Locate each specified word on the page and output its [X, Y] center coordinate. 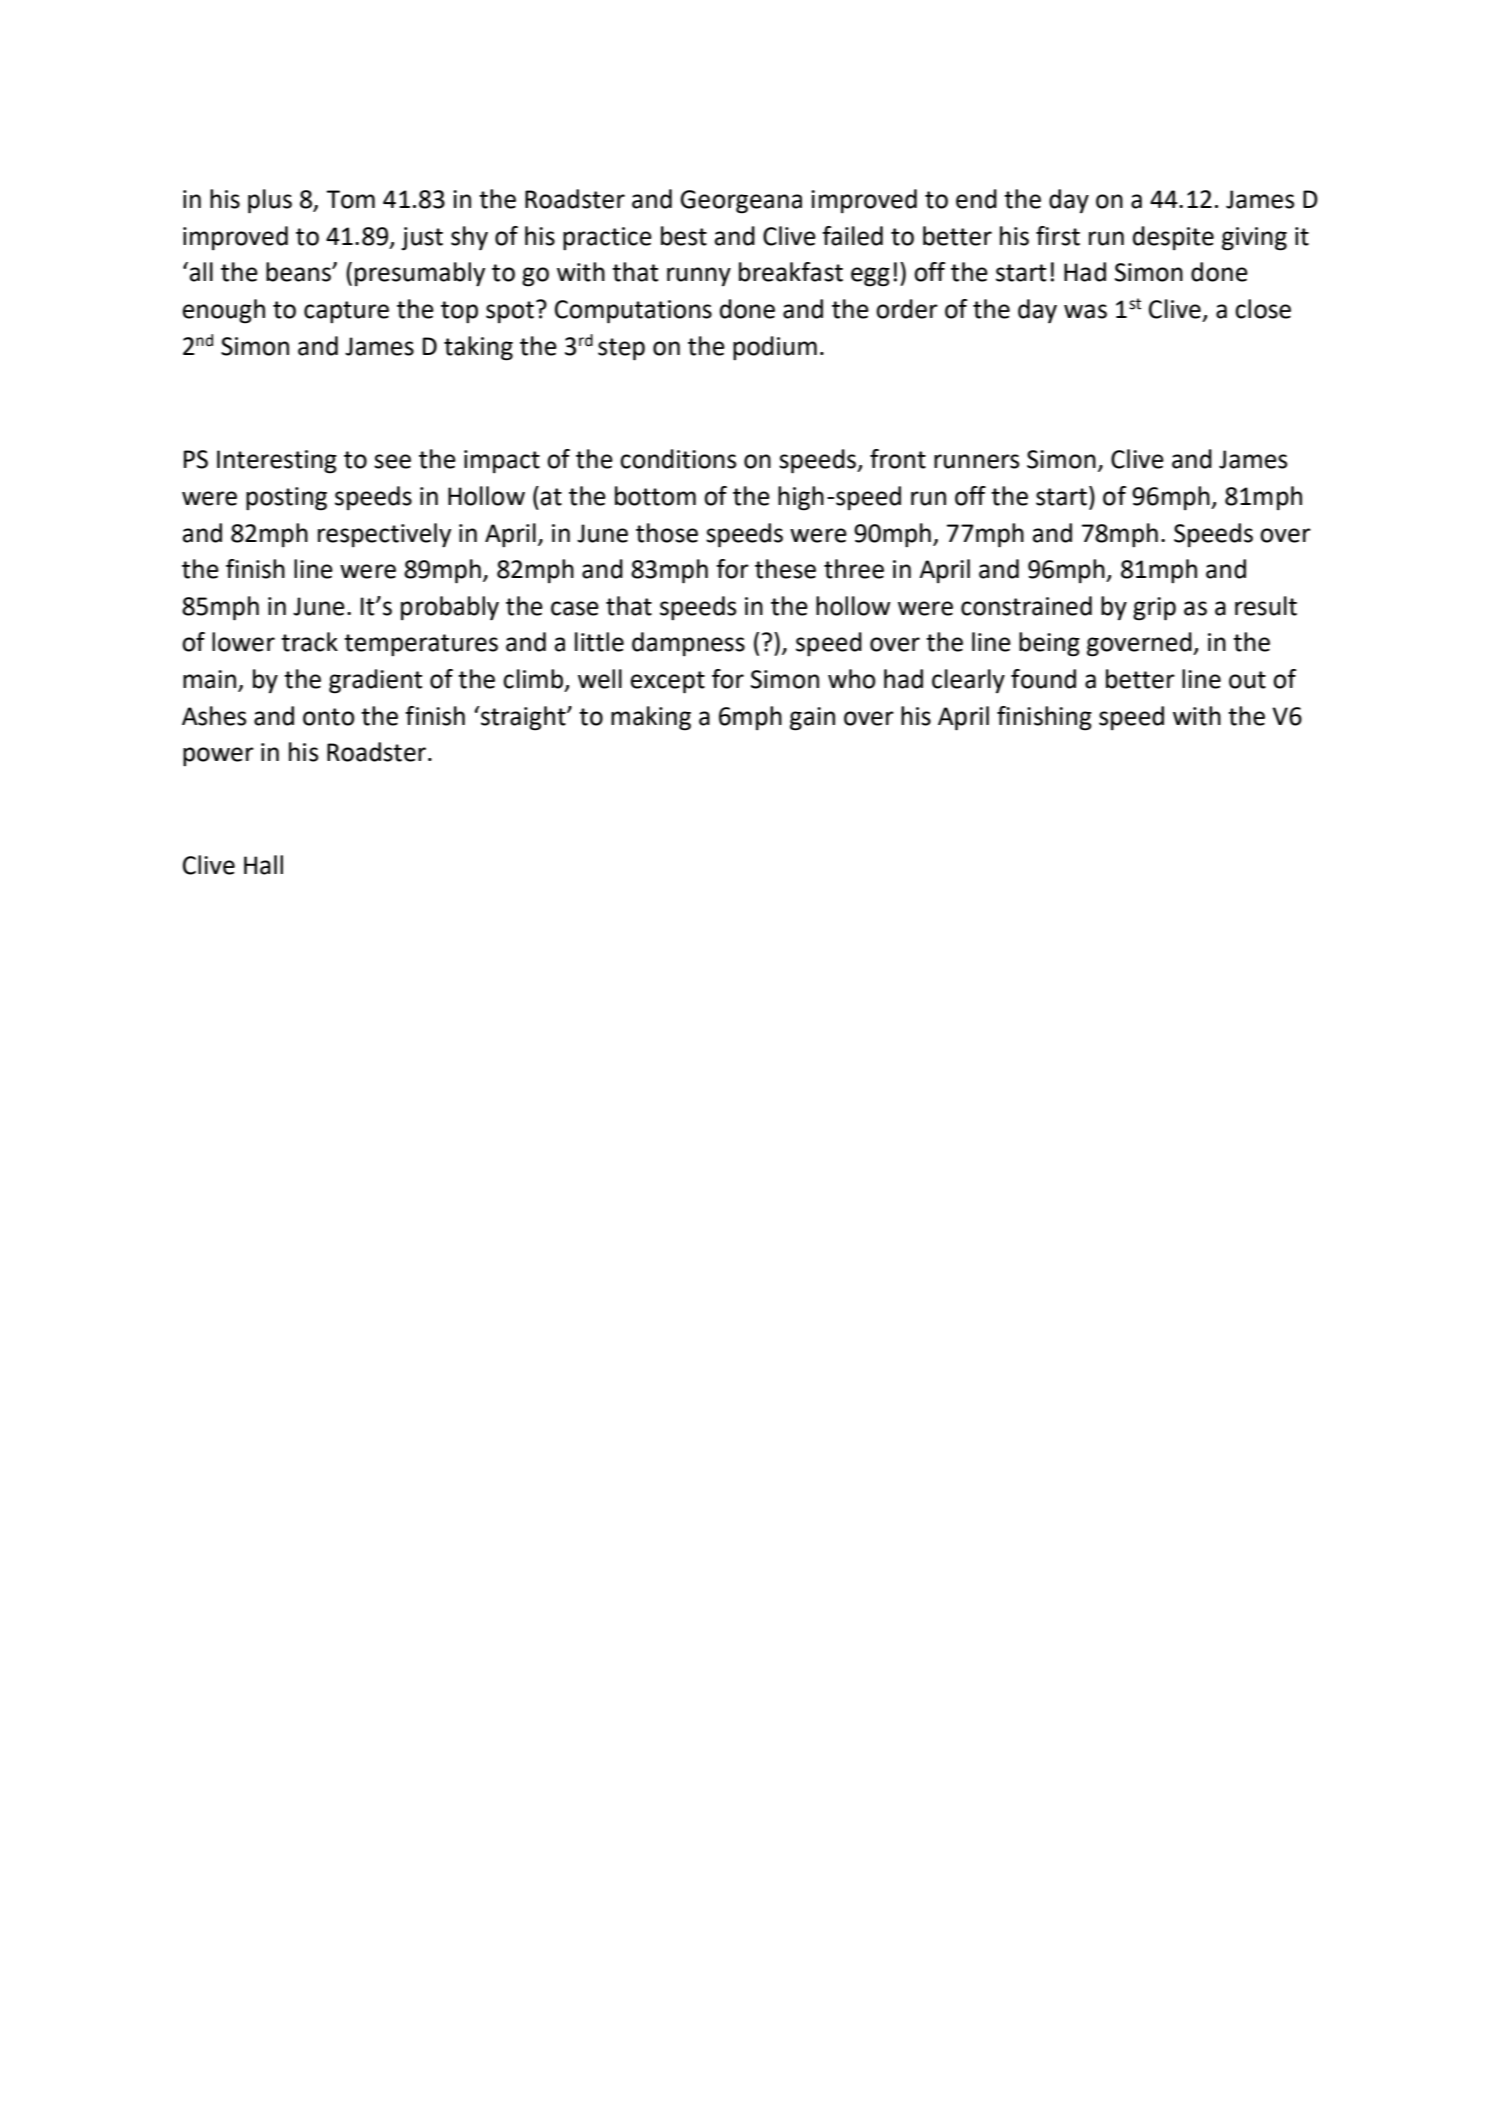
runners [976, 461]
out [1247, 680]
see [392, 461]
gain [812, 719]
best [684, 236]
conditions [678, 459]
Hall [263, 865]
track [309, 642]
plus [270, 201]
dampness [688, 644]
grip [1154, 609]
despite [1173, 238]
